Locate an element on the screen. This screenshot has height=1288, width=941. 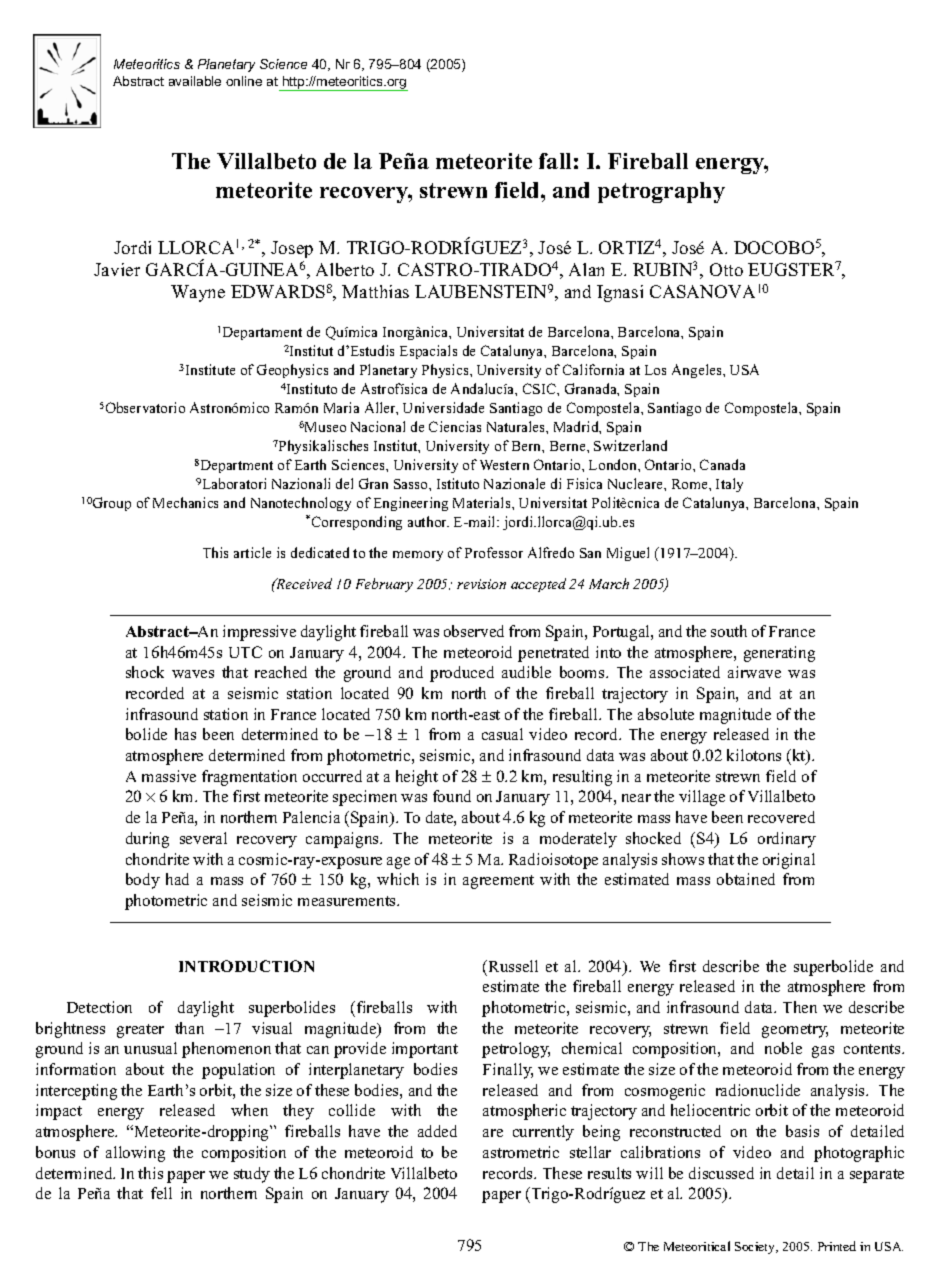
fell is located at coordinates (161, 1193).
